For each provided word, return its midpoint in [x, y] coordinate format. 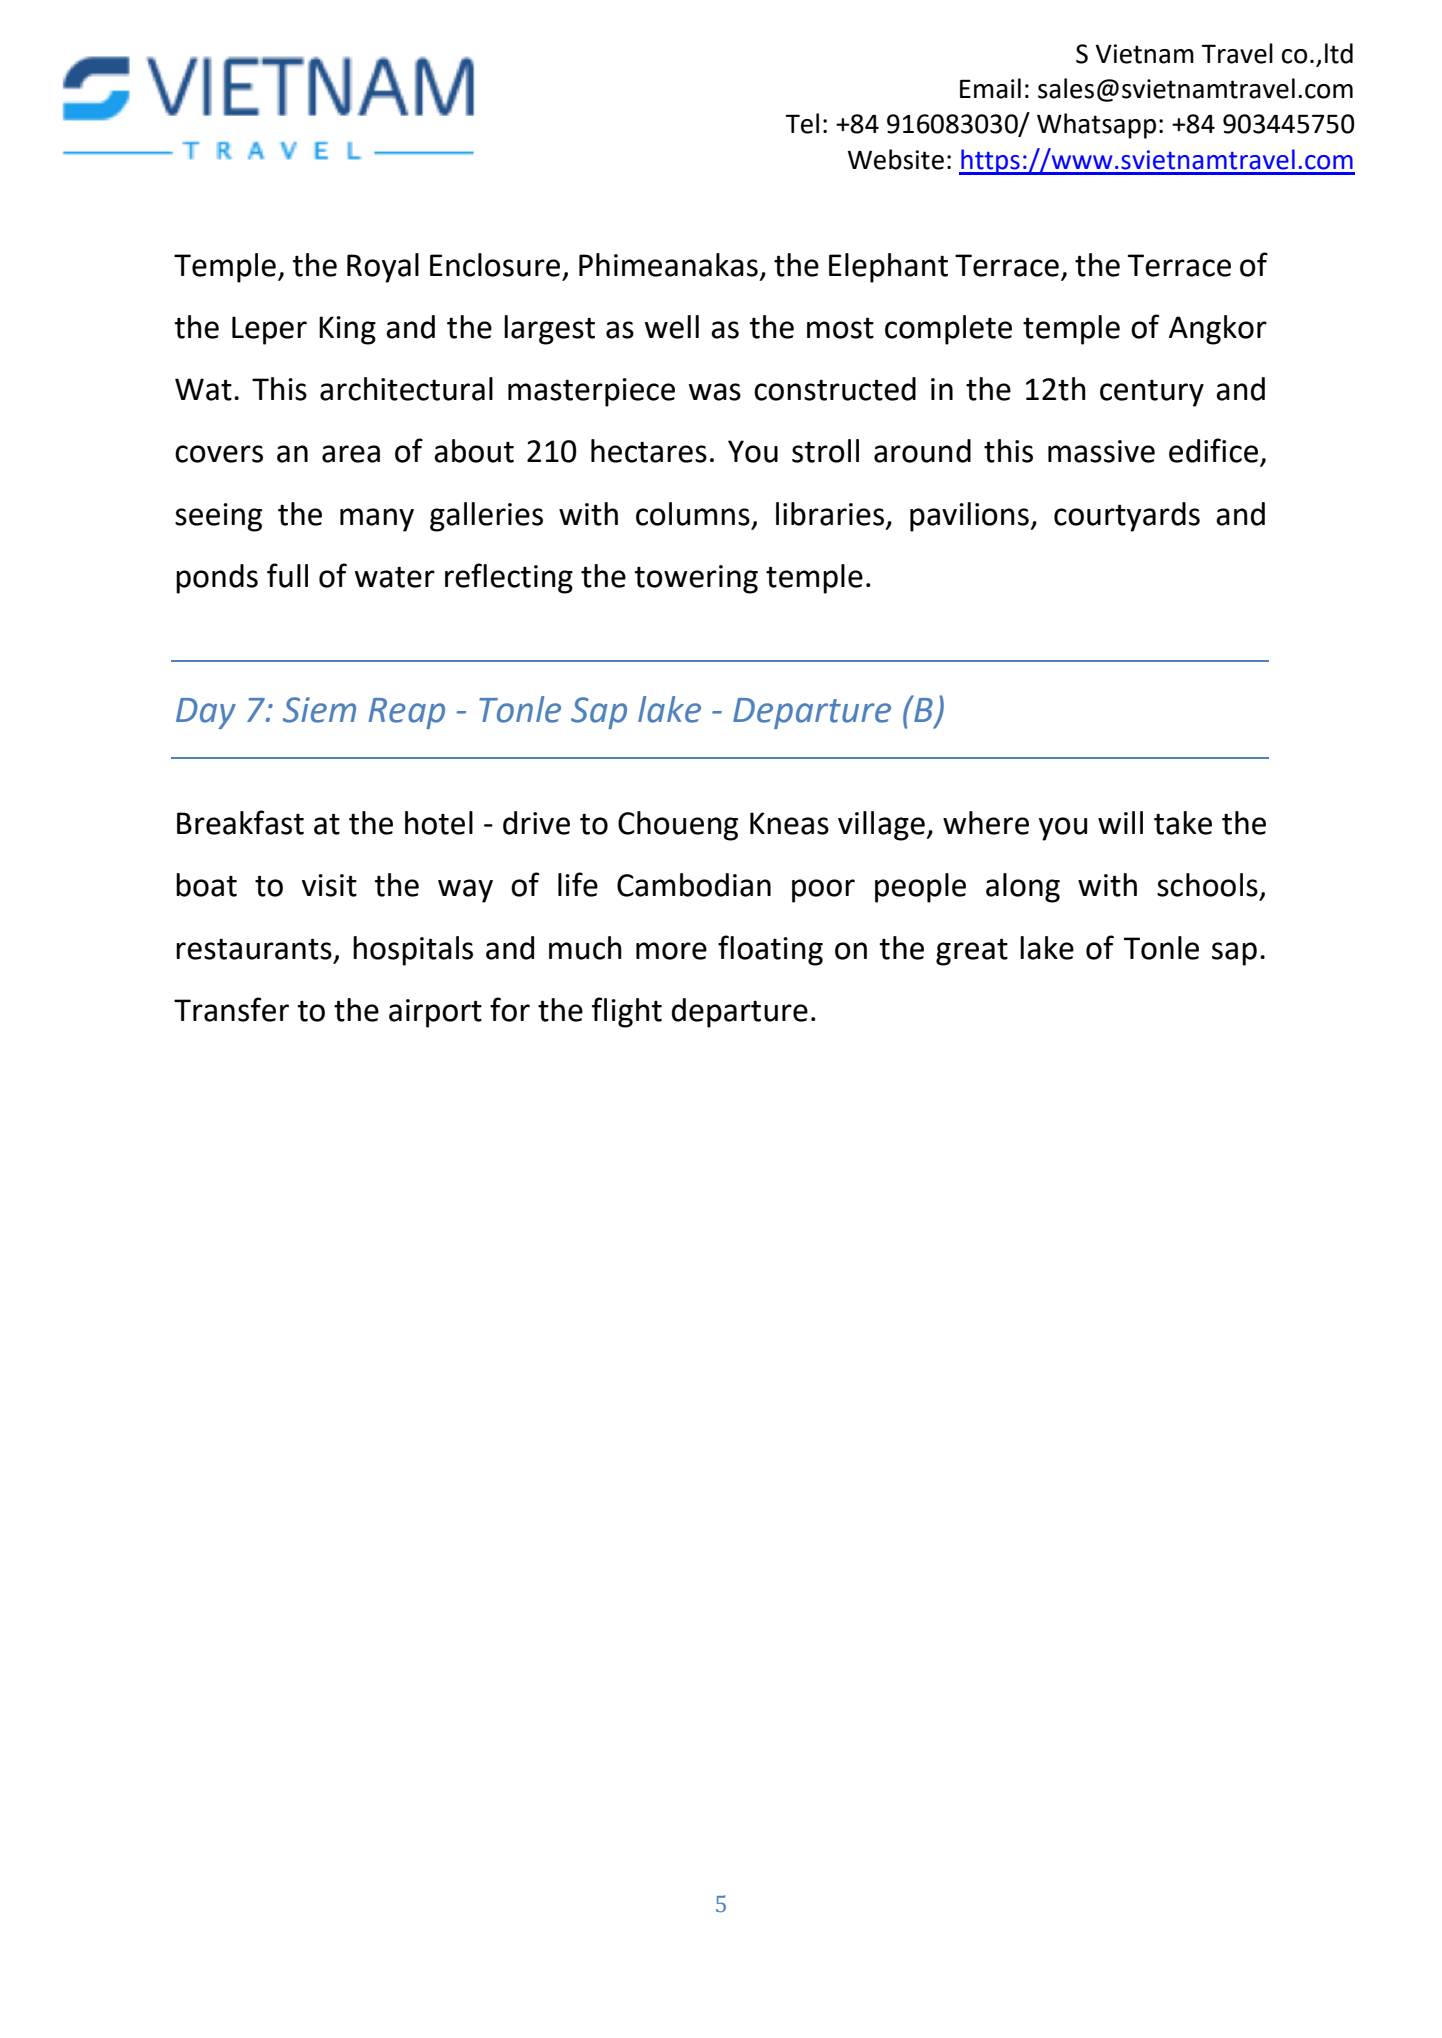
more [671, 951]
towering [696, 579]
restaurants [254, 949]
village [882, 826]
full [287, 575]
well [672, 327]
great [972, 952]
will [1120, 822]
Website [896, 159]
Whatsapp [1096, 126]
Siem [319, 710]
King [347, 330]
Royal [383, 268]
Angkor [1218, 330]
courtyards [1127, 517]
